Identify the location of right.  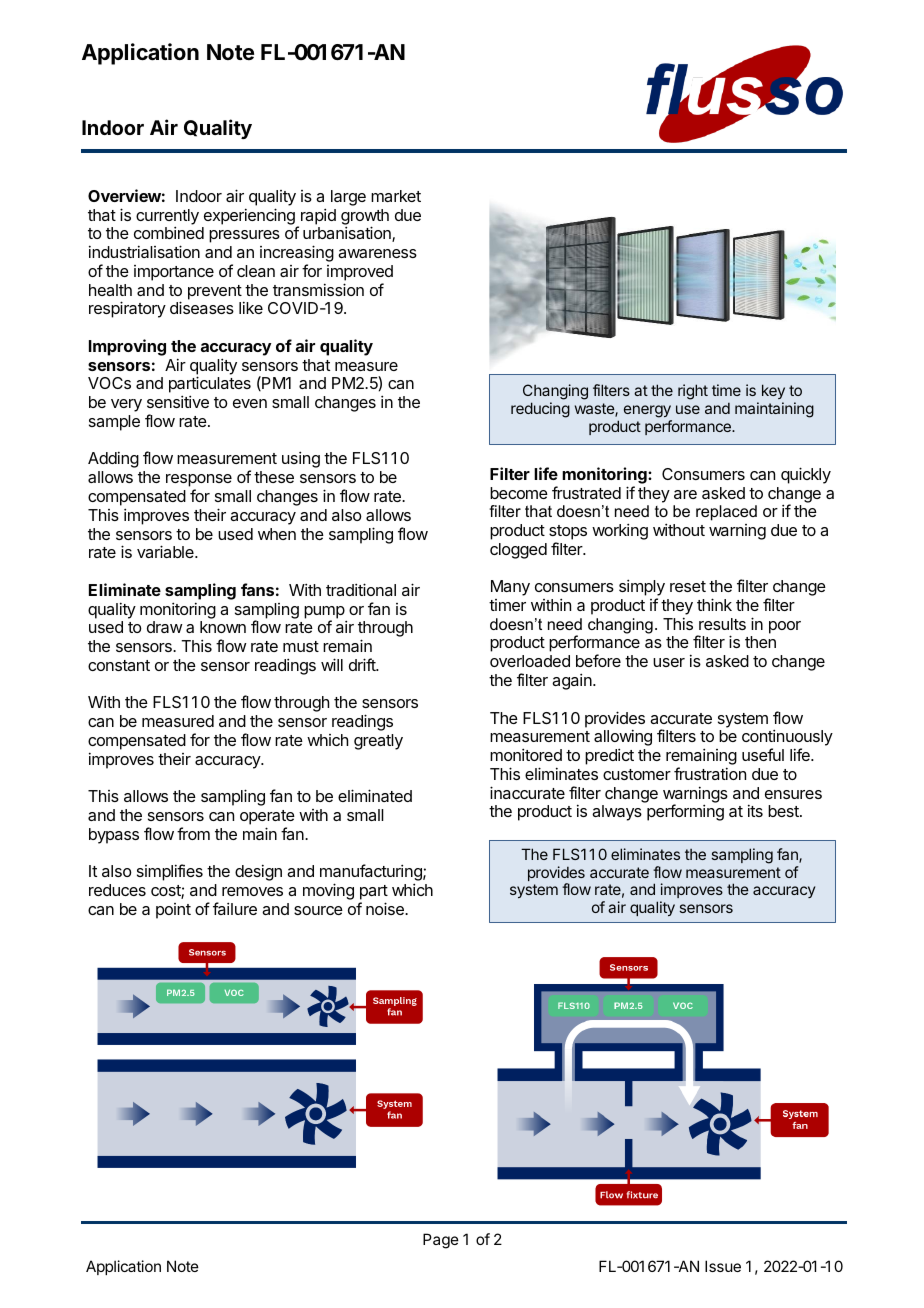
(693, 392).
